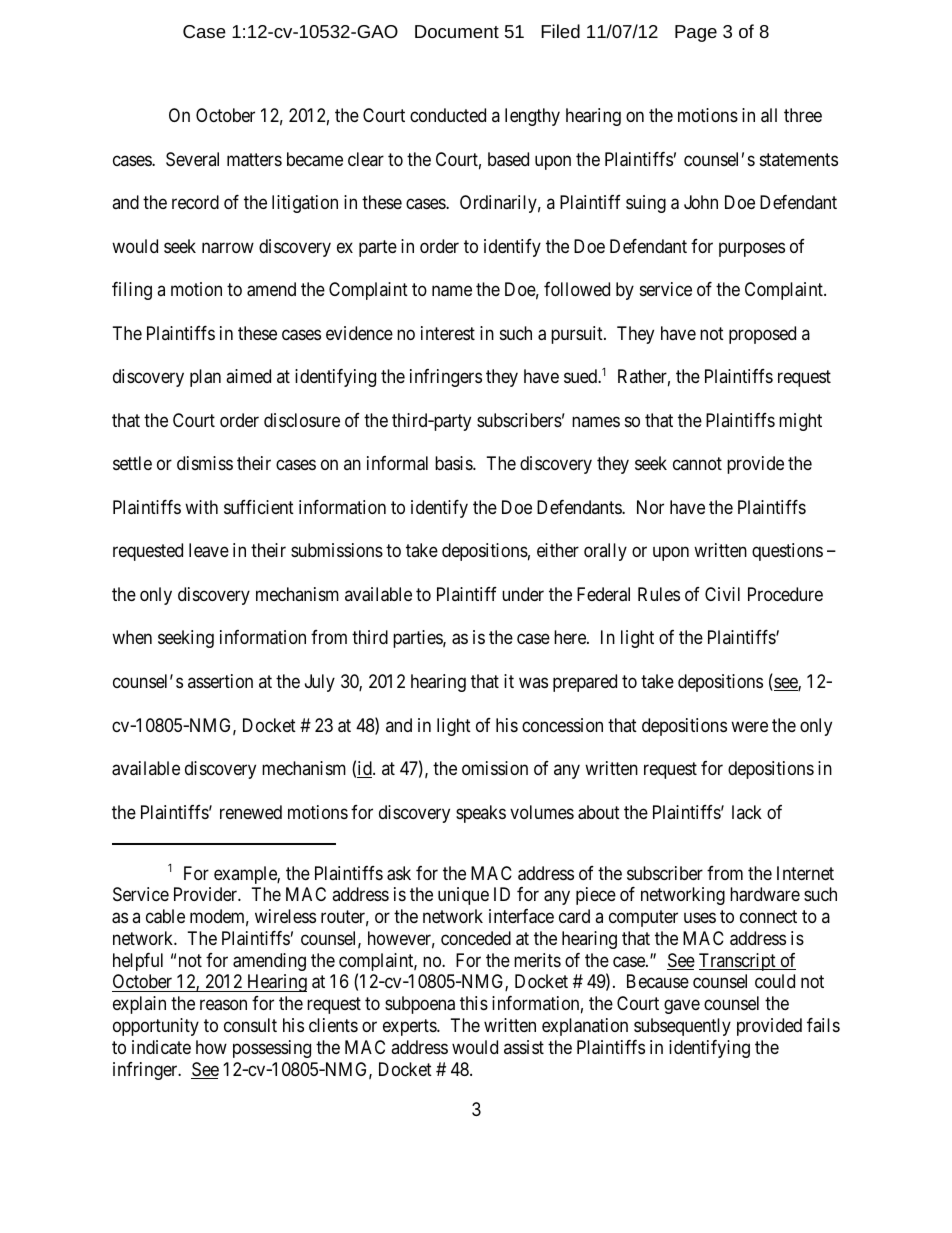 Image resolution: width=952 pixels, height=1233 pixels. Describe the element at coordinates (192, 159) in the screenshot. I see `Several` at that location.
